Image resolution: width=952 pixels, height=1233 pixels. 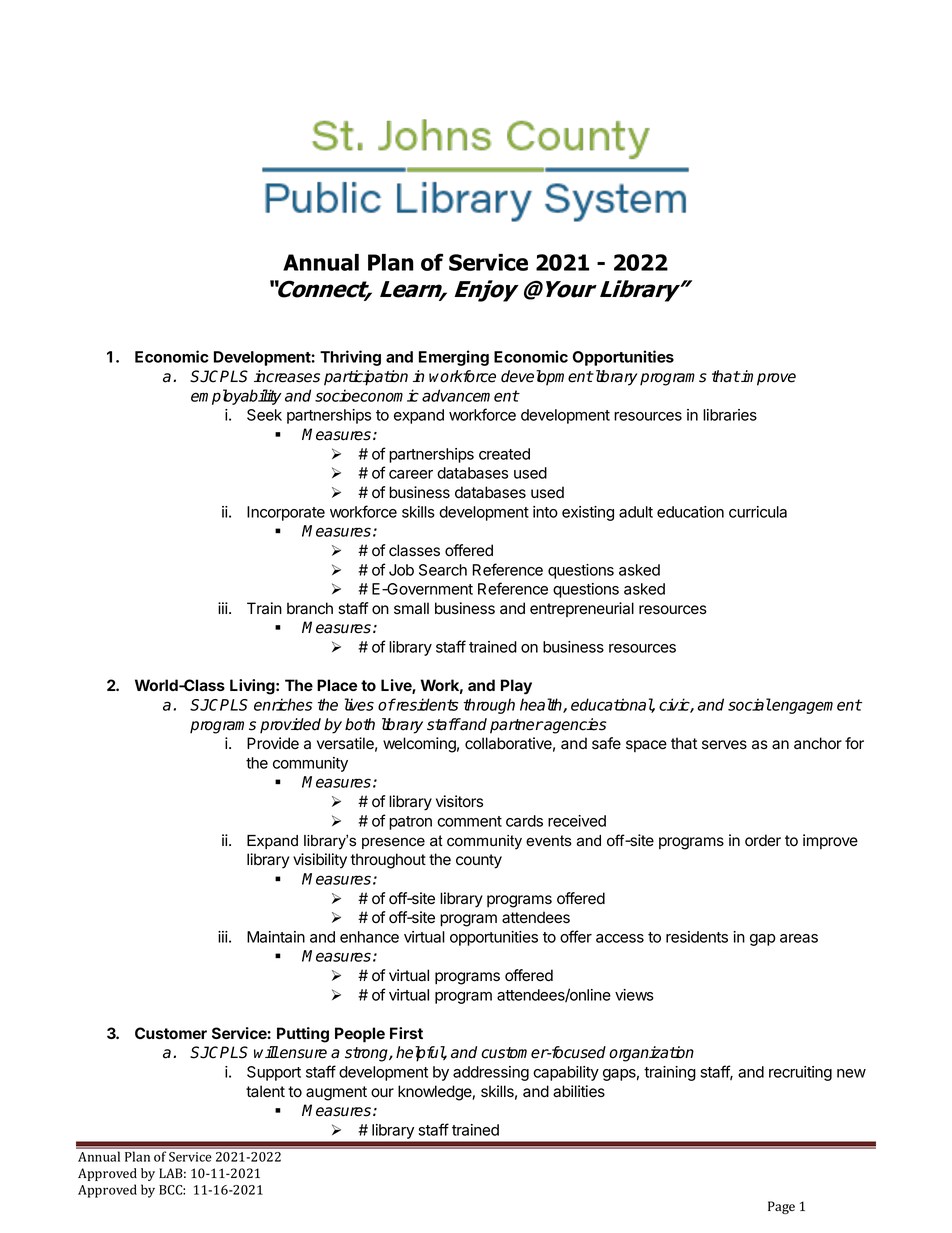 I want to click on areas, so click(x=799, y=938).
